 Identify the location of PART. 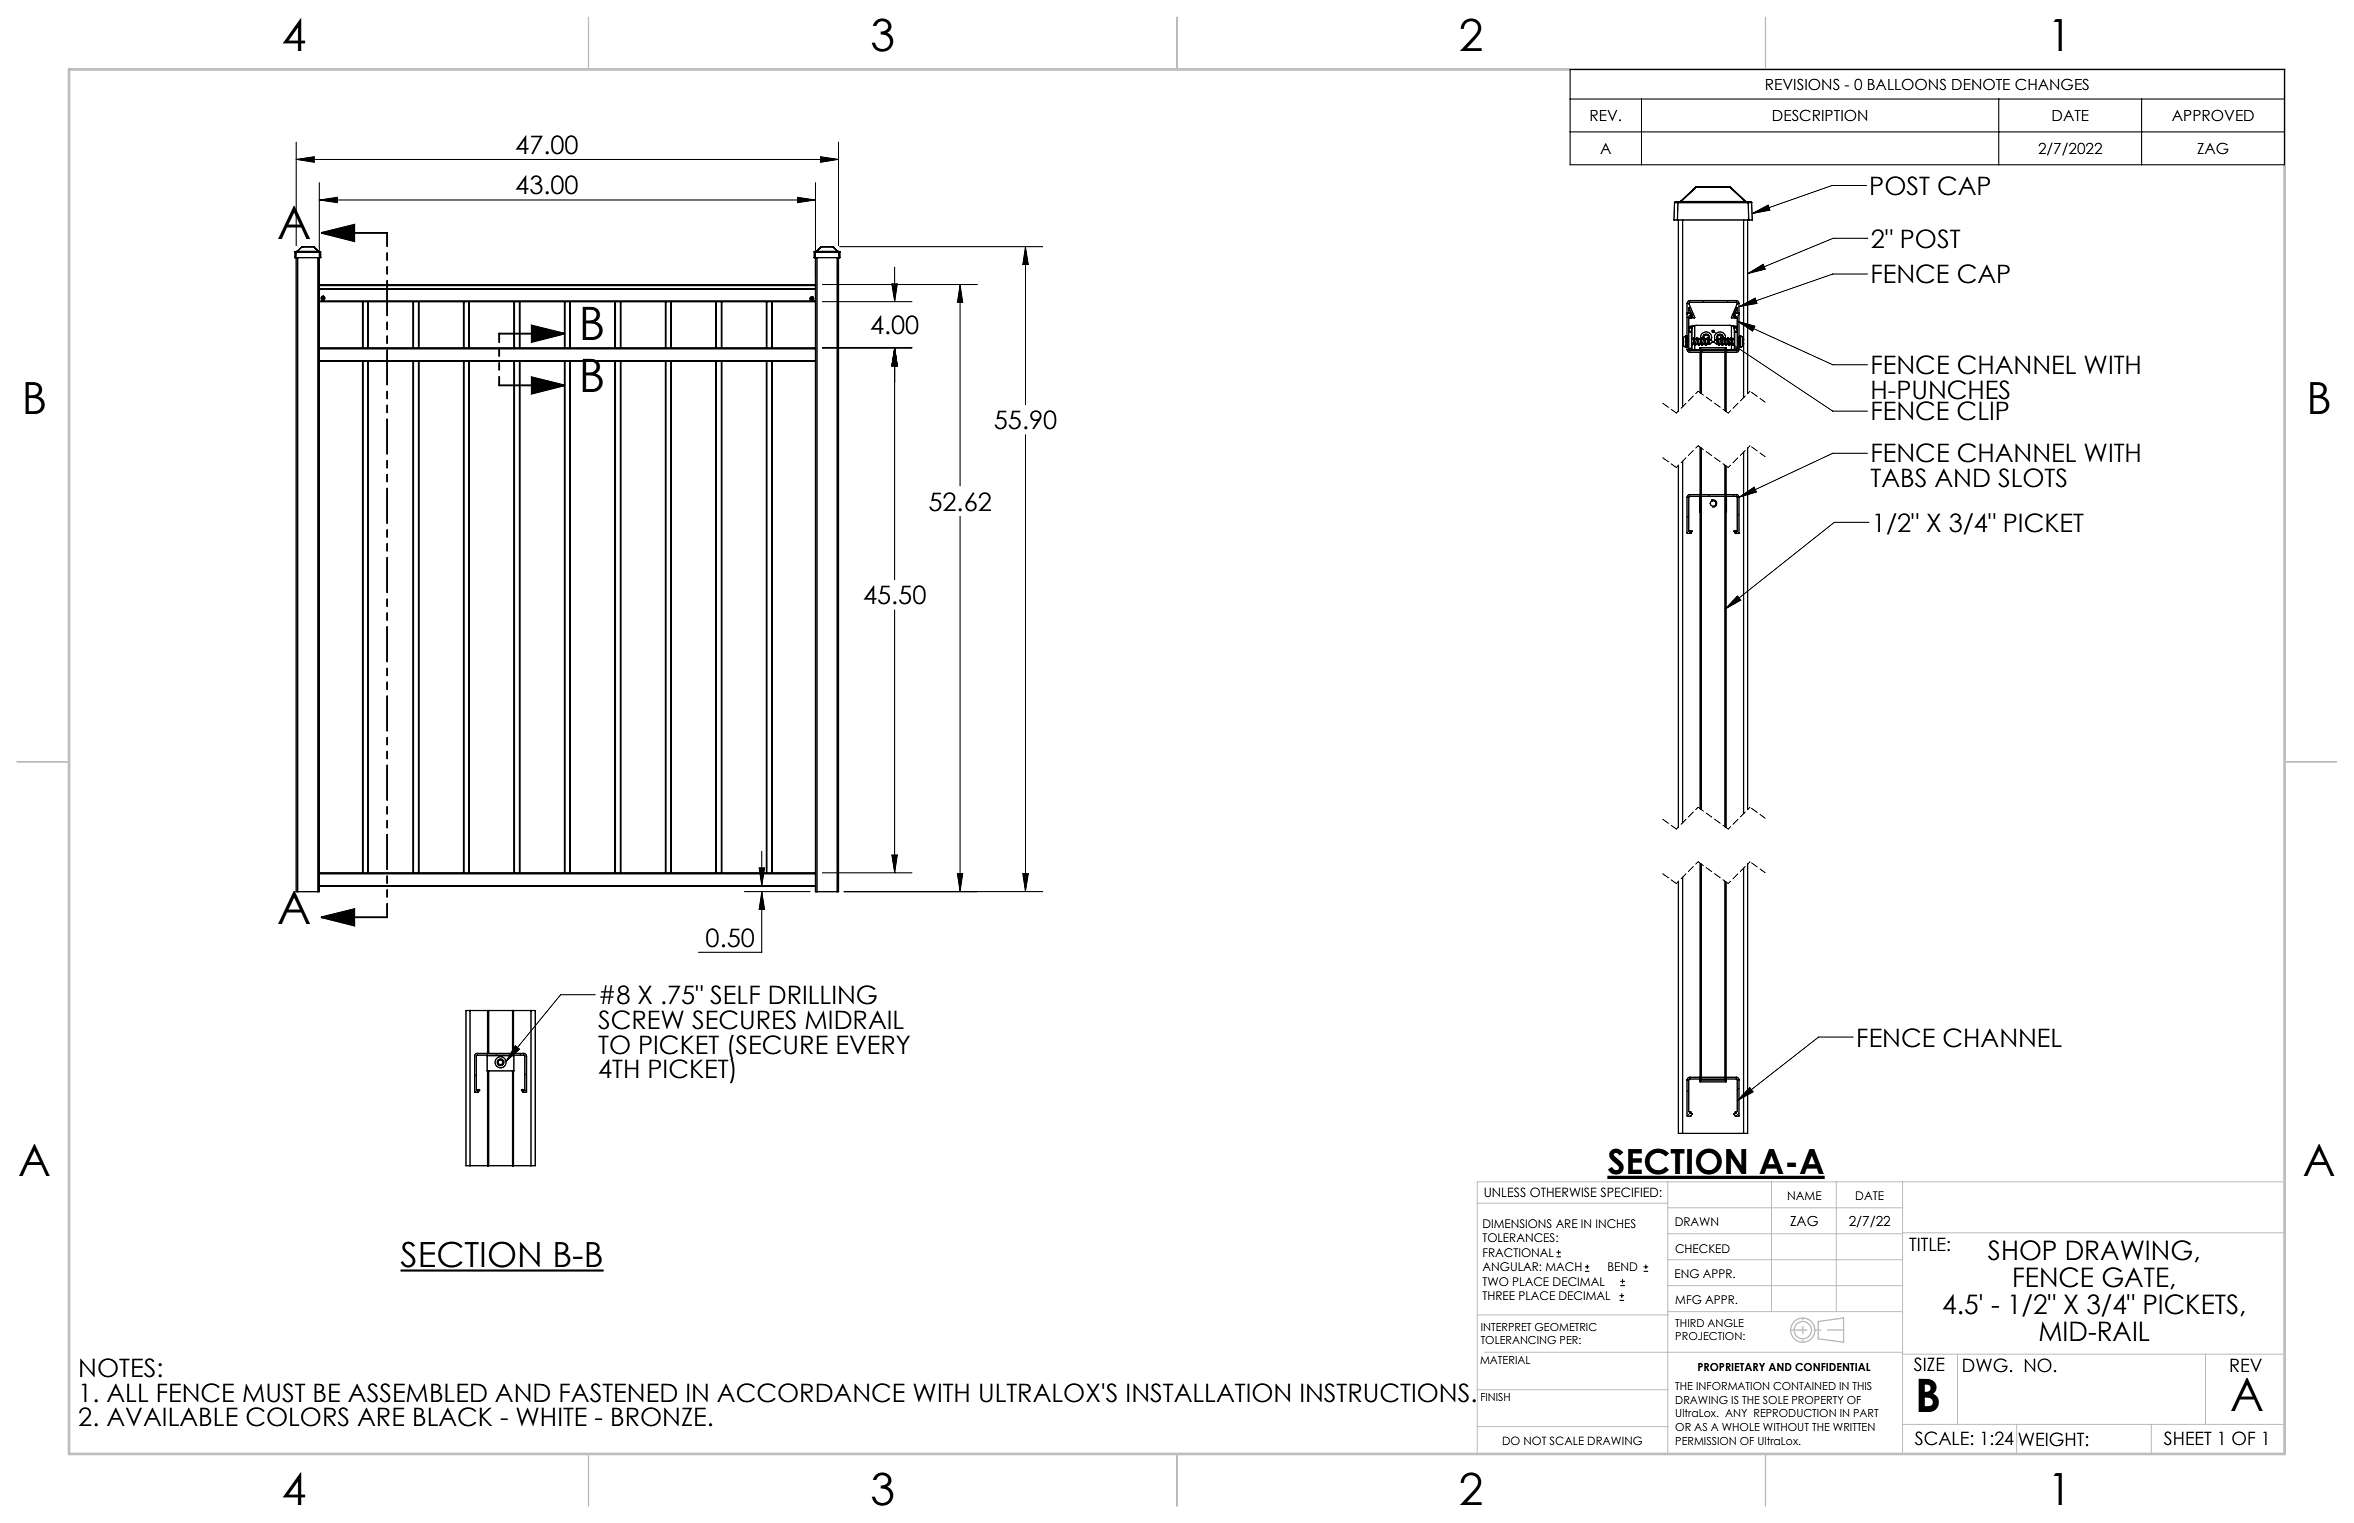
(1866, 1413).
